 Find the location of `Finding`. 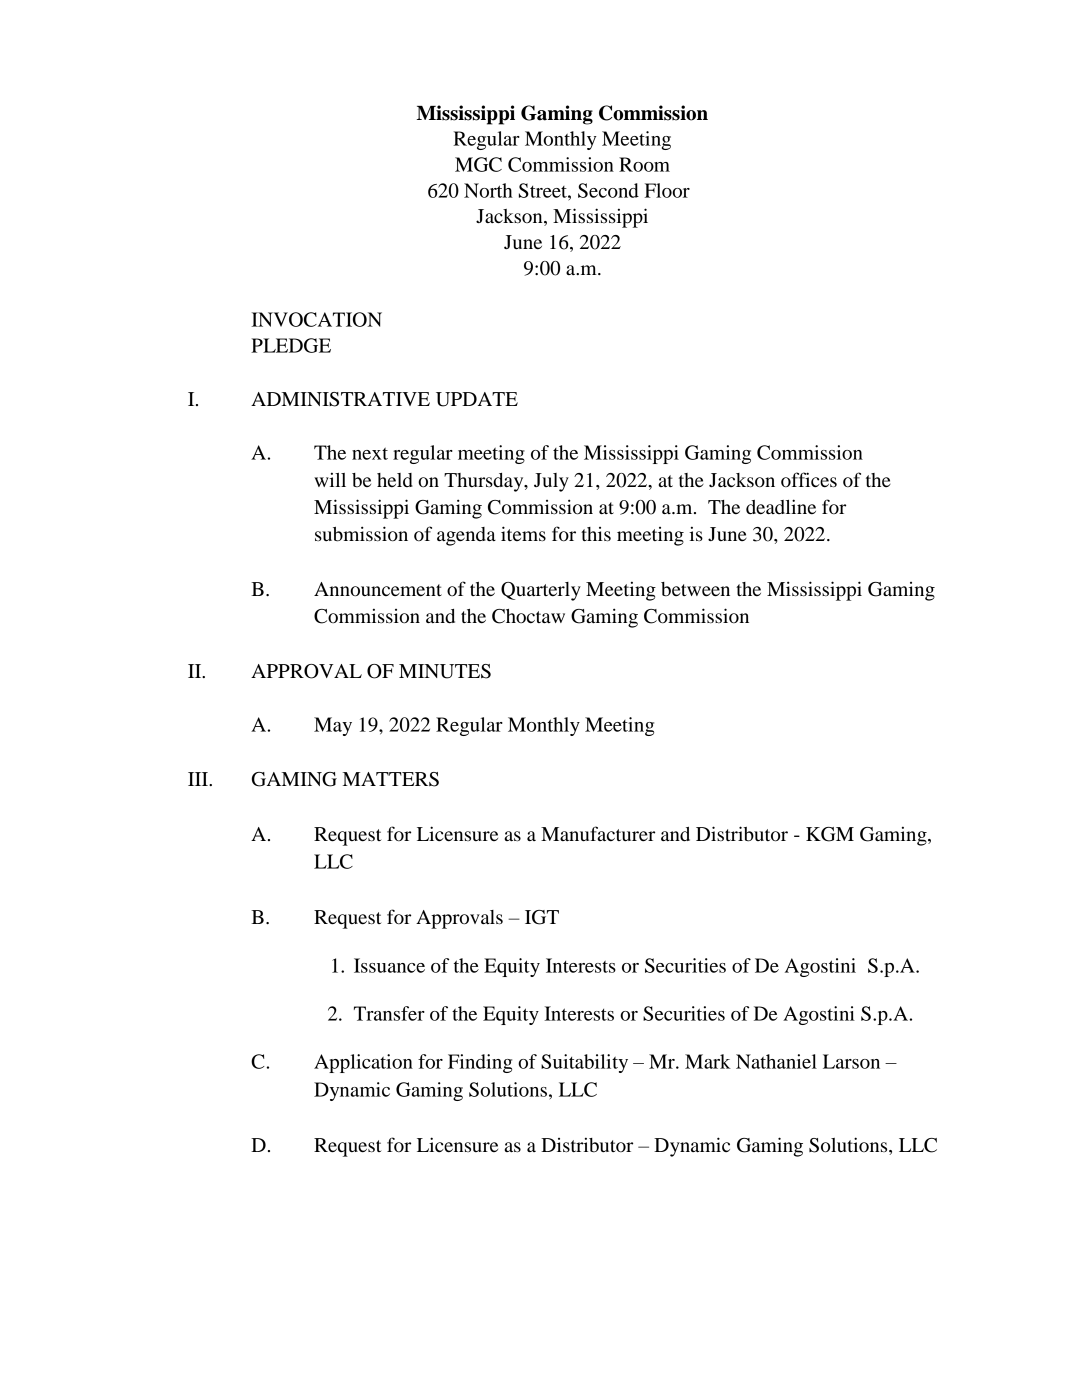

Finding is located at coordinates (480, 1063).
